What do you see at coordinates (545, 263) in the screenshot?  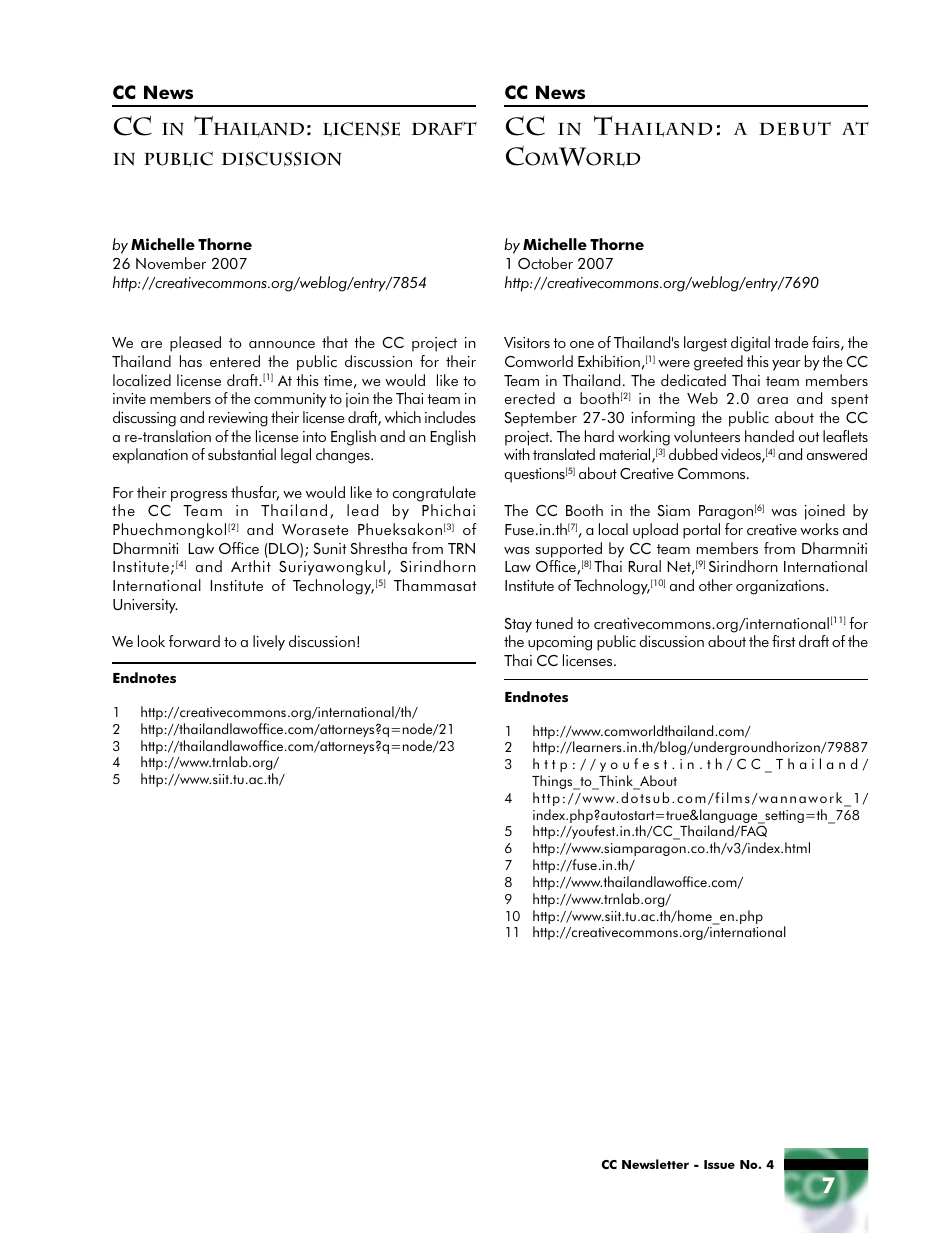 I see `October` at bounding box center [545, 263].
